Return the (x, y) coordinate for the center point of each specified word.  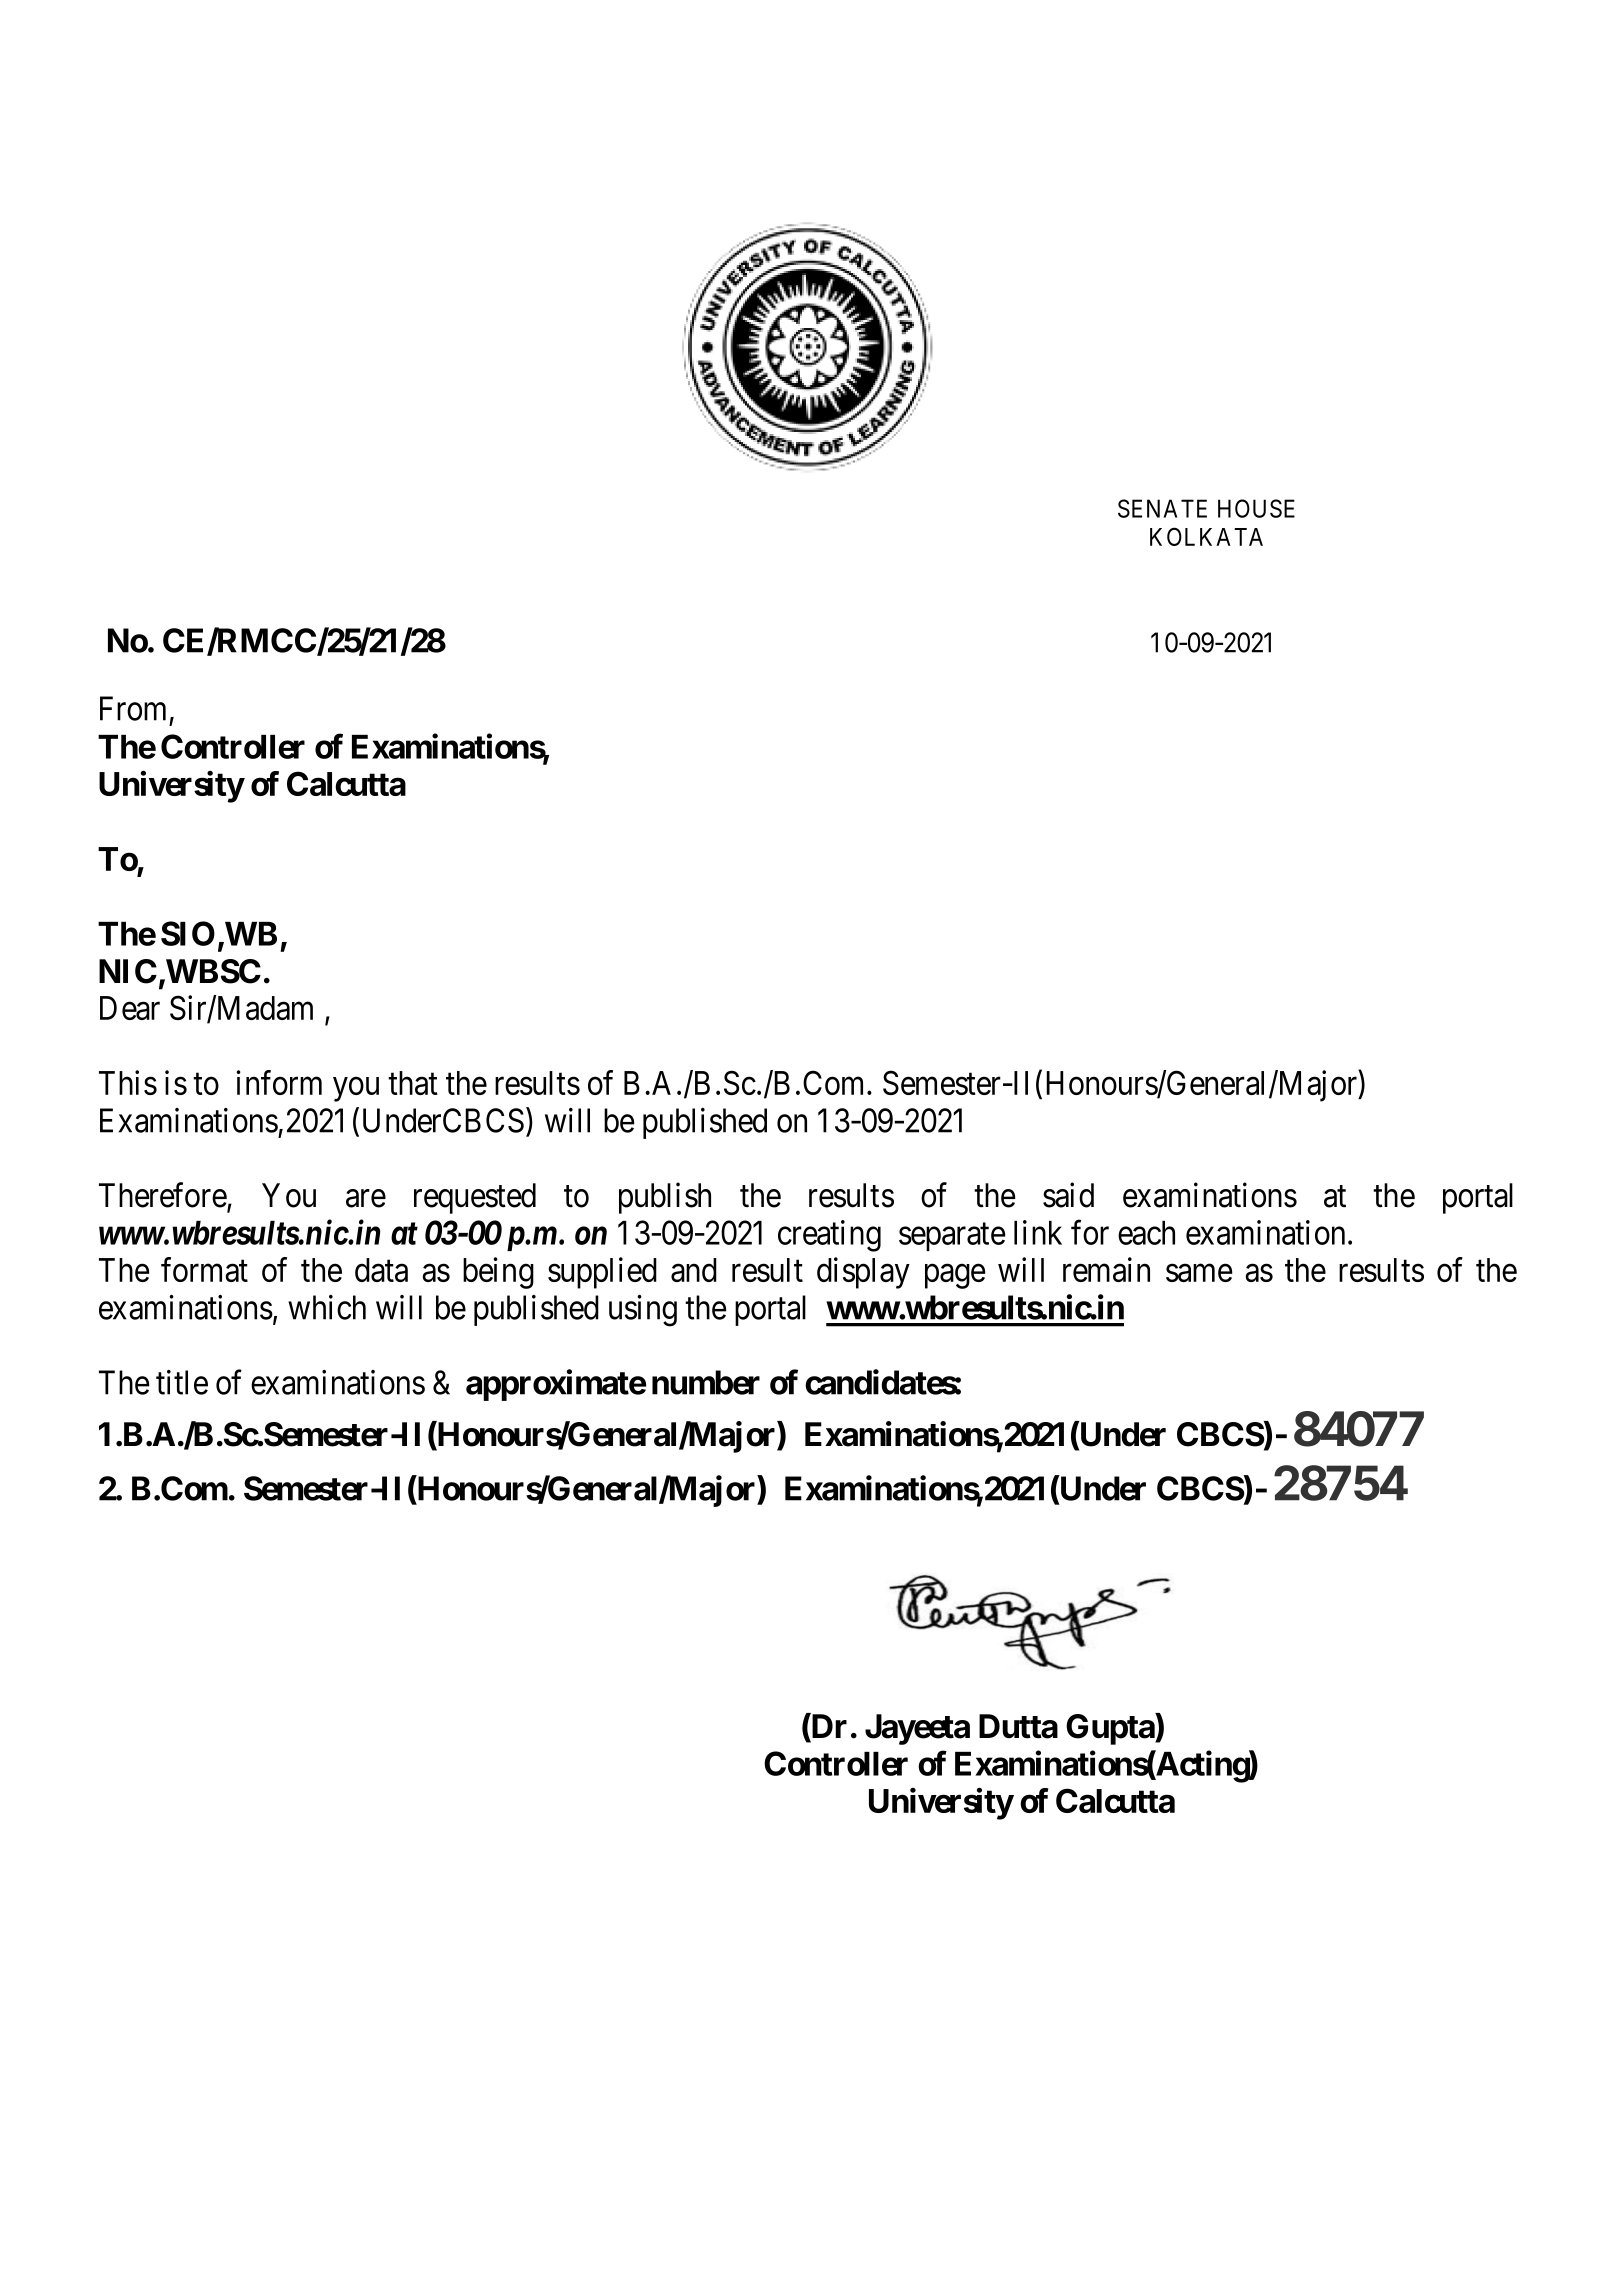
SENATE (1162, 508)
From (133, 708)
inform (279, 1082)
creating (829, 1236)
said (1068, 1195)
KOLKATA (1206, 536)
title (182, 1382)
